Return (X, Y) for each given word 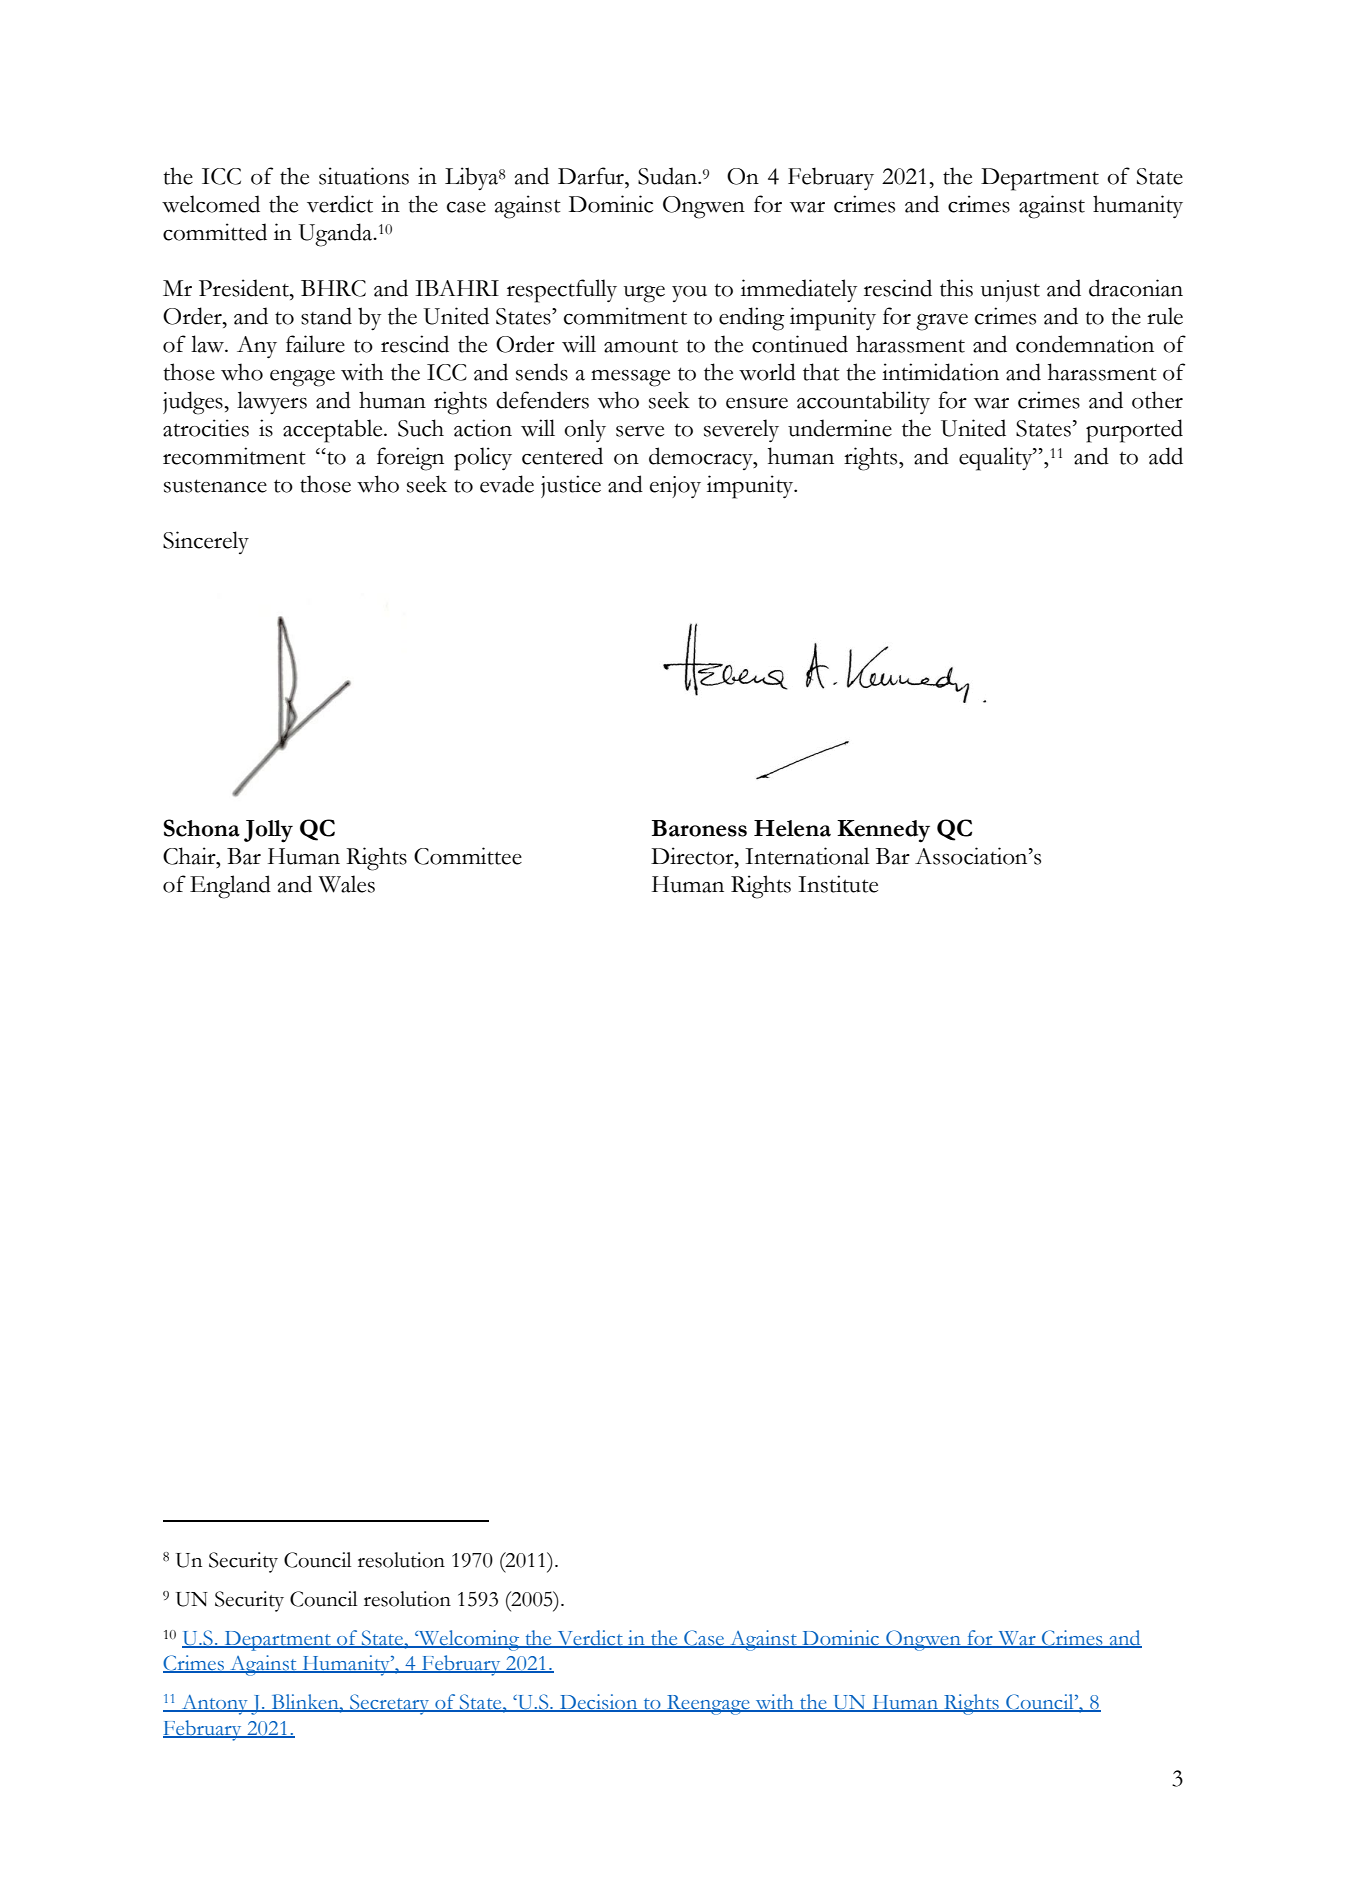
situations (364, 176)
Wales (346, 884)
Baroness (699, 828)
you (689, 294)
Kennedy (883, 831)
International (807, 856)
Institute (838, 884)
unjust (1010, 291)
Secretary (390, 1704)
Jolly (268, 831)
